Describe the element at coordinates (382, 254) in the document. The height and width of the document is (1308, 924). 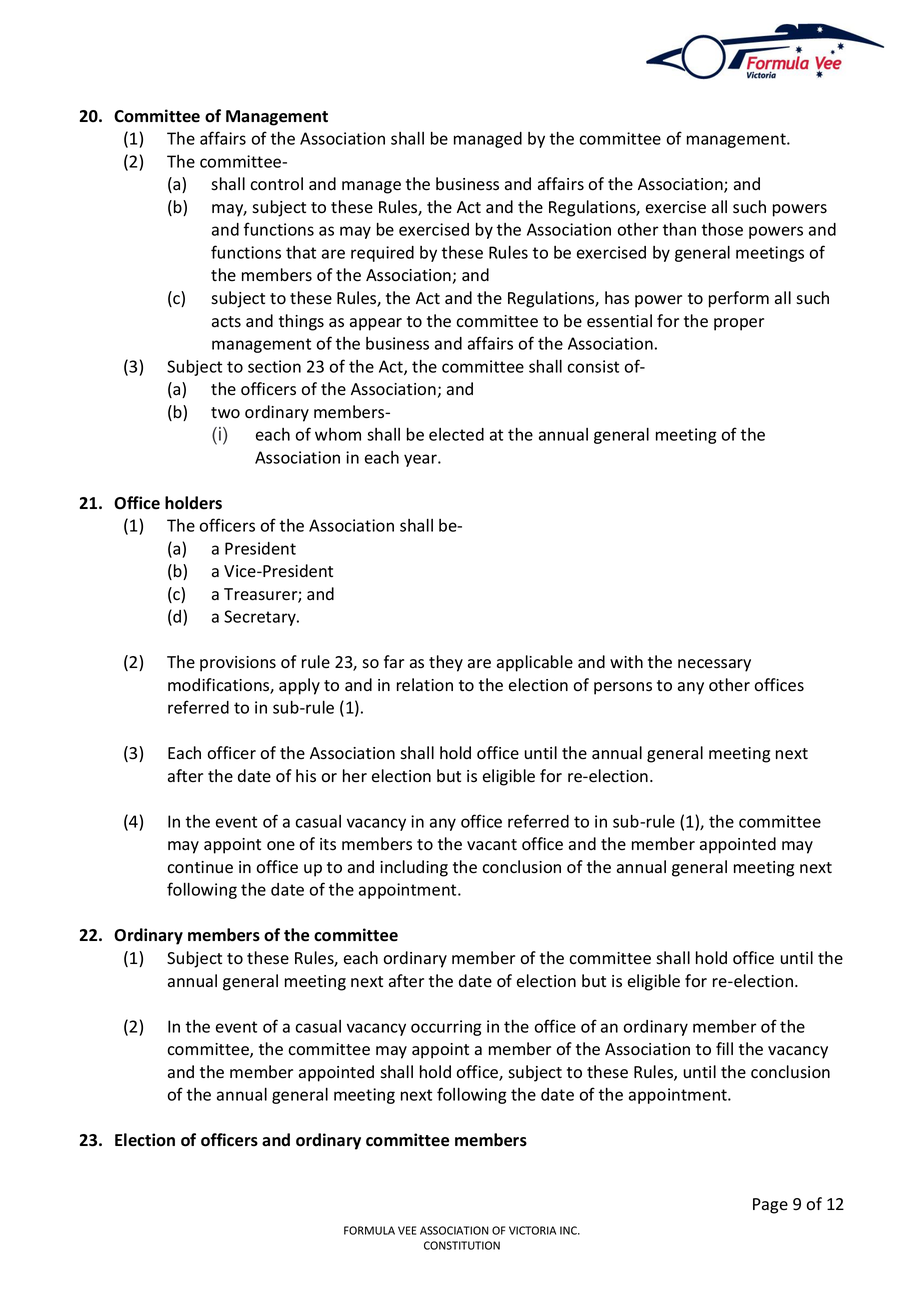
I see `required` at that location.
